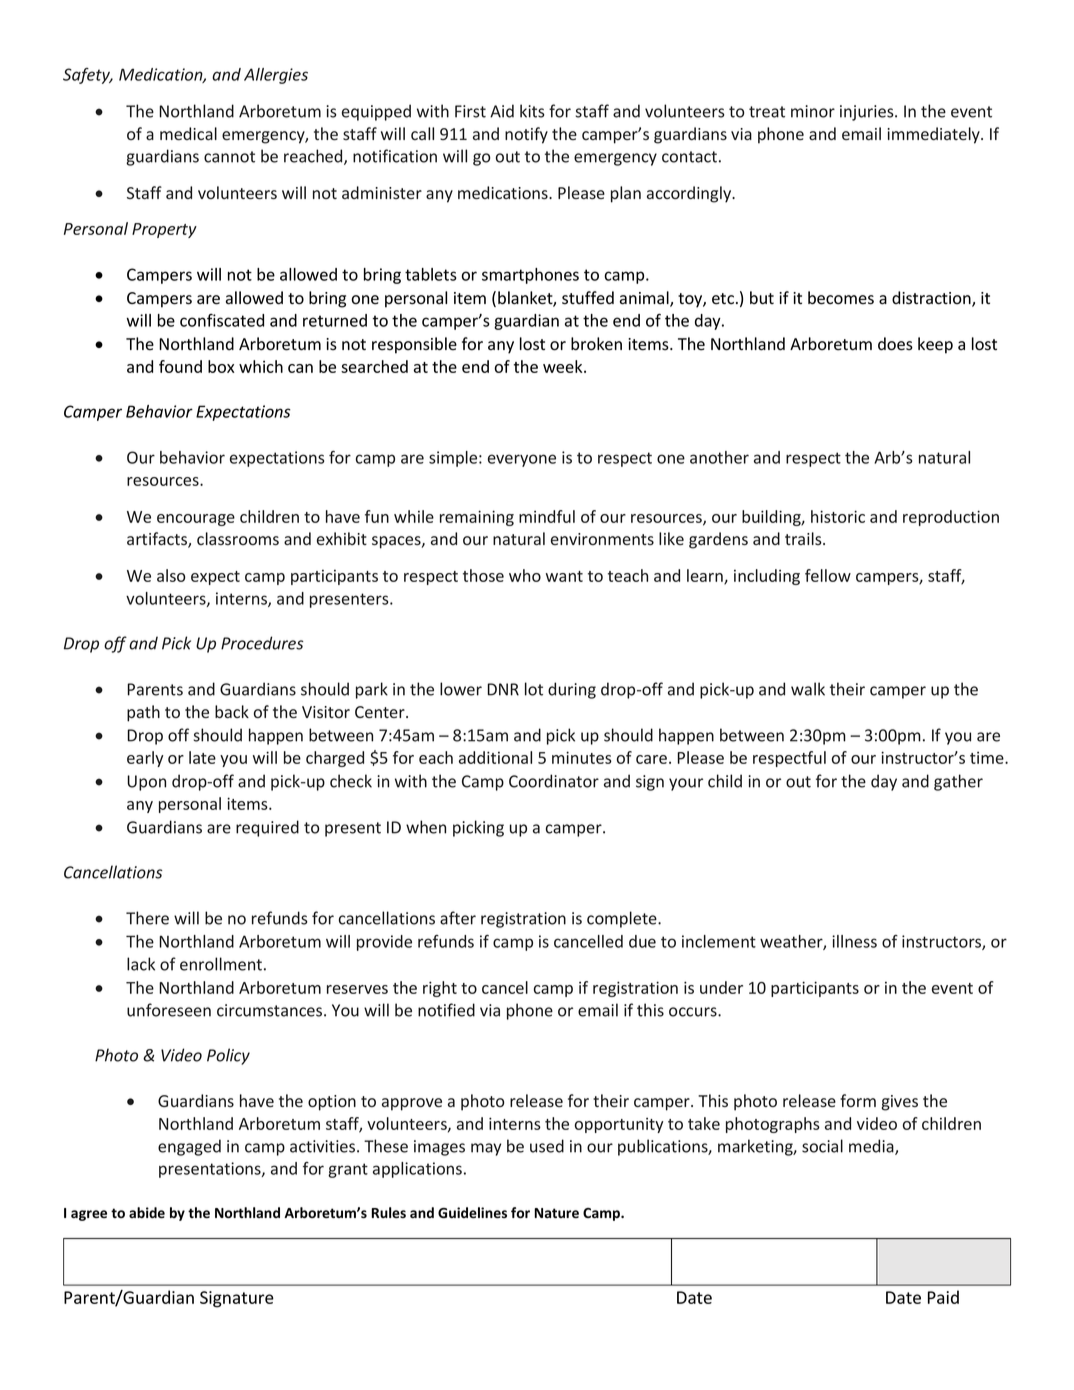  Describe the element at coordinates (472, 1212) in the screenshot. I see `Guidelines` at that location.
